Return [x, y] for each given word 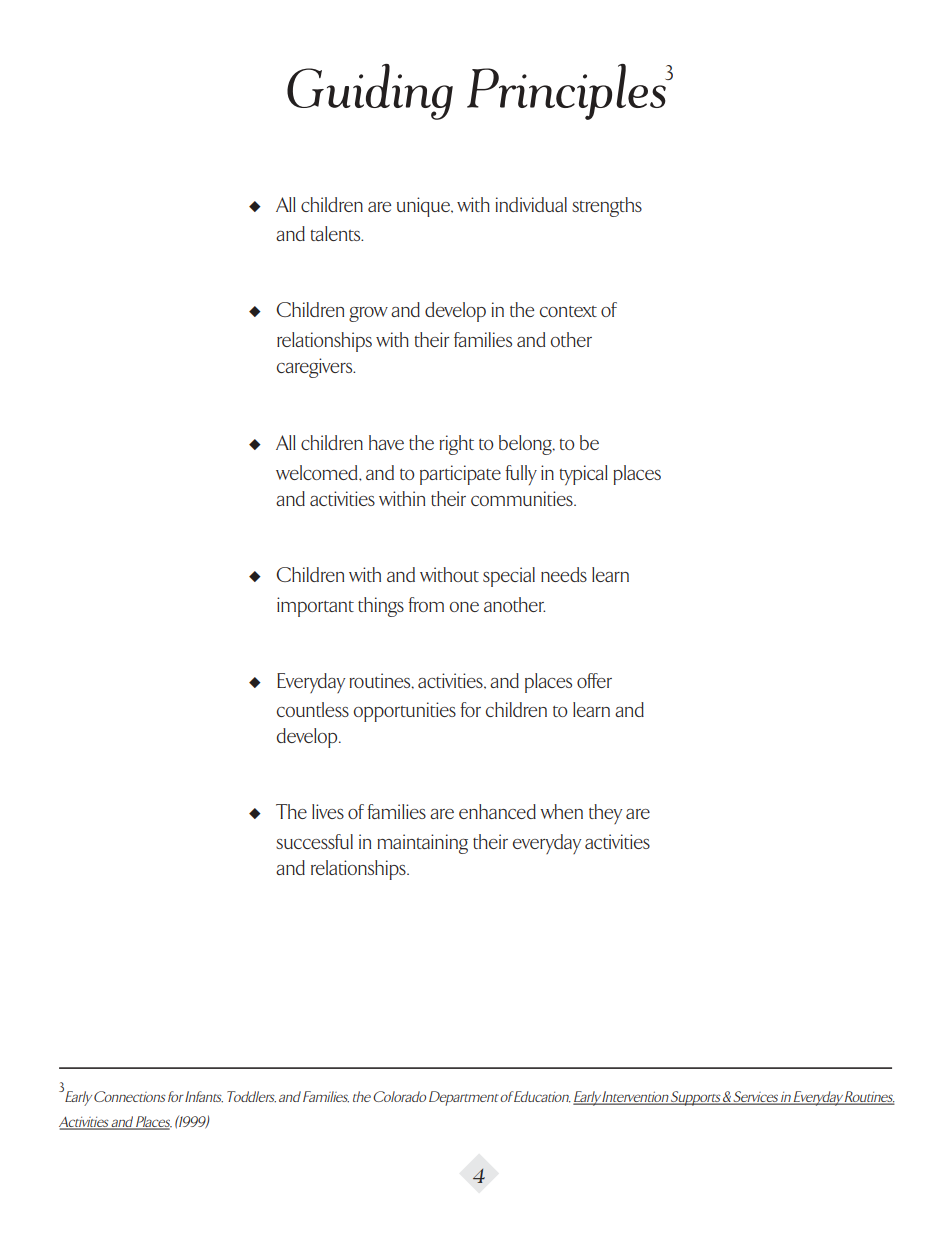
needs [564, 574]
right [456, 445]
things [381, 607]
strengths [607, 207]
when [561, 811]
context [568, 311]
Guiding [370, 92]
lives [328, 811]
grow [368, 314]
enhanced [497, 811]
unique [424, 207]
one [464, 607]
